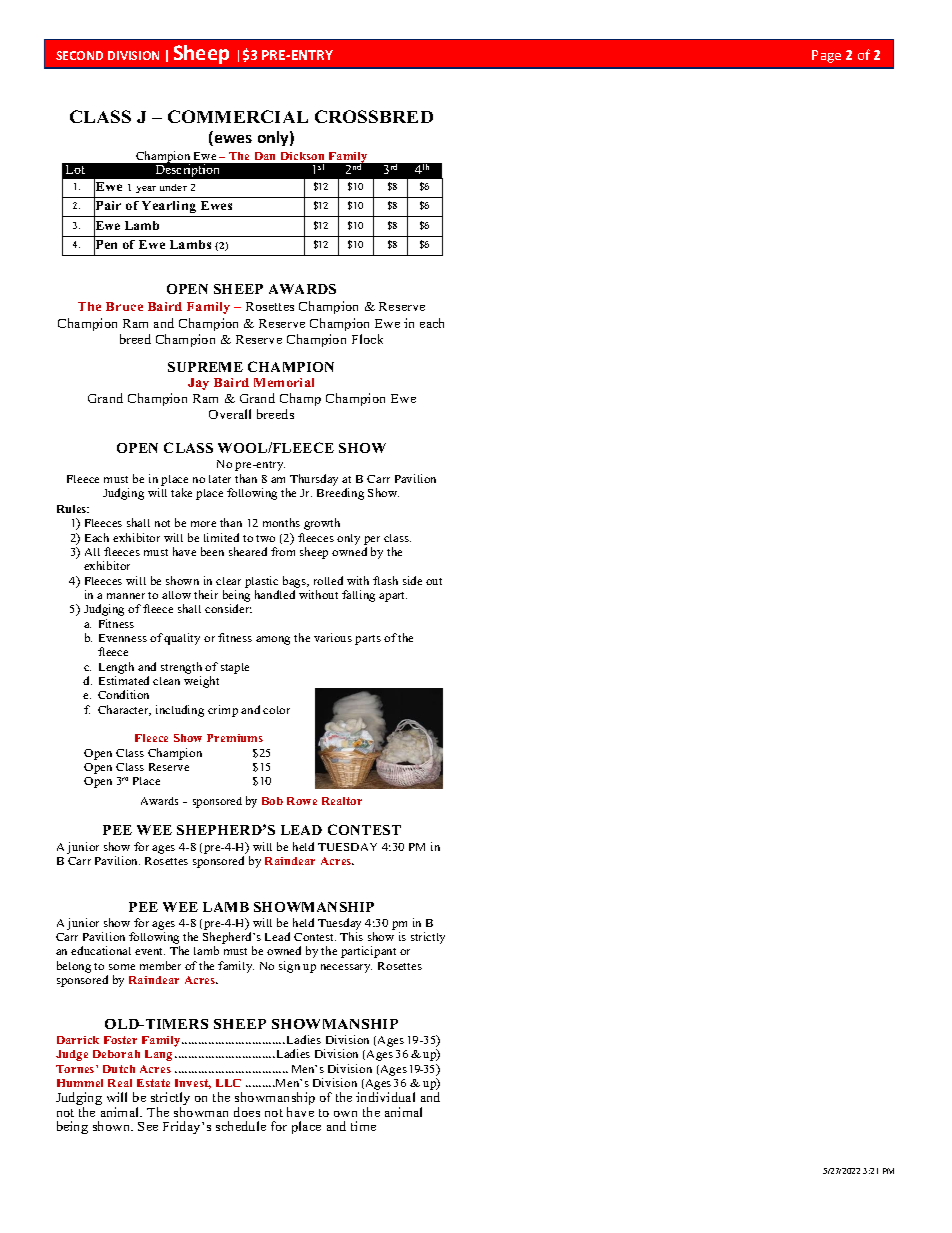 Image resolution: width=952 pixels, height=1233 pixels. I want to click on apart, so click(393, 597).
